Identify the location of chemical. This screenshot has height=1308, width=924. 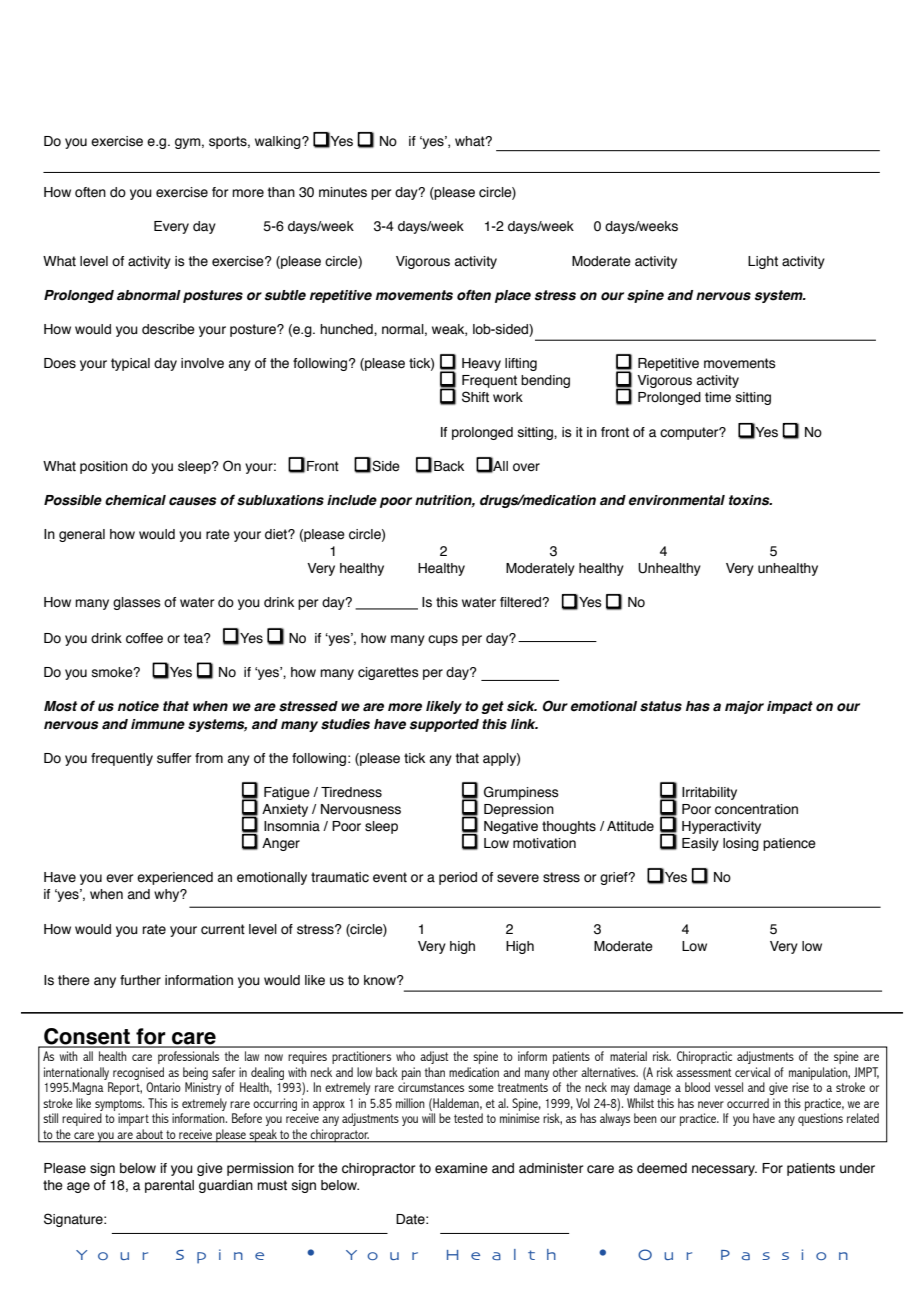
(135, 500).
